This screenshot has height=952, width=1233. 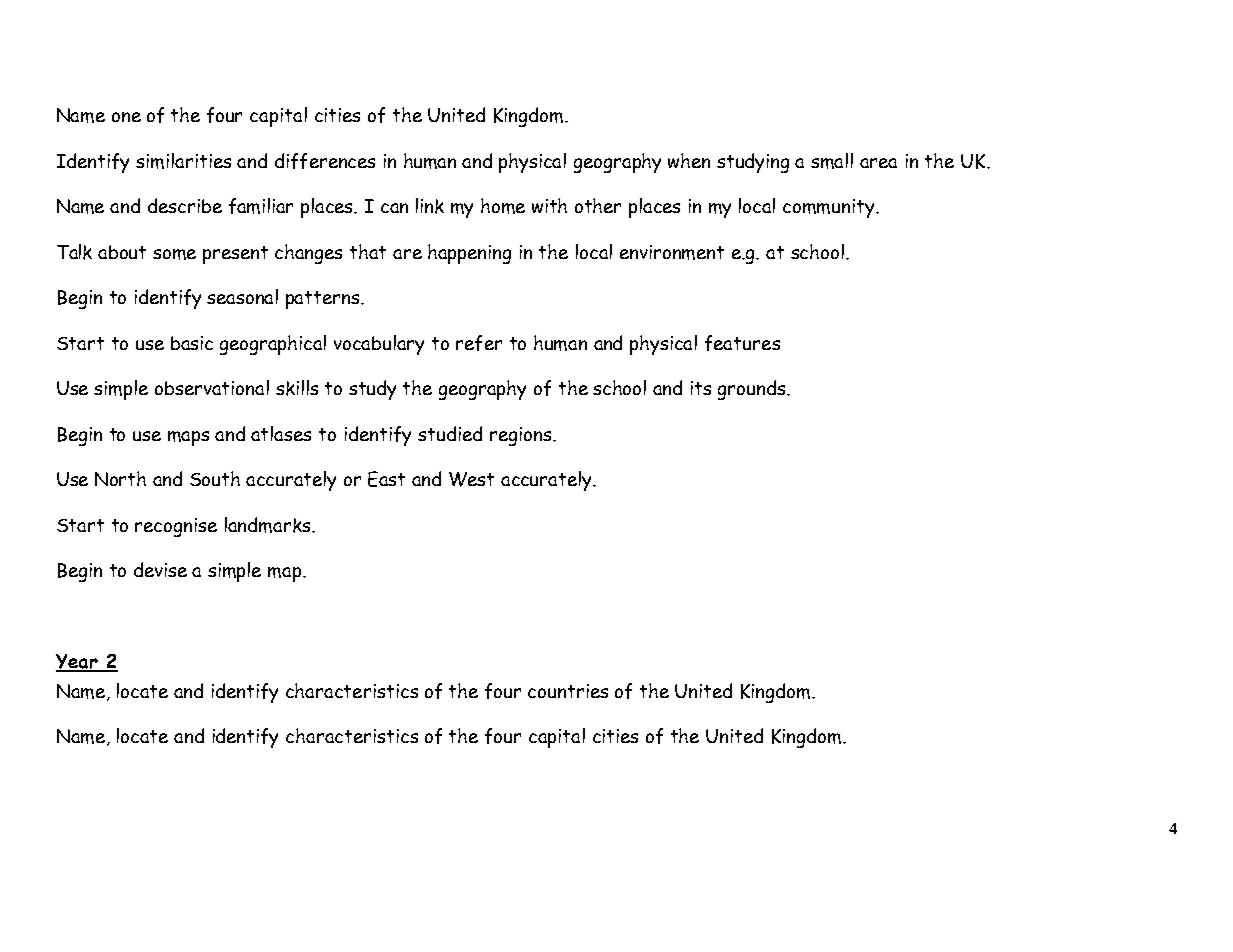 What do you see at coordinates (568, 691) in the screenshot?
I see `countries` at bounding box center [568, 691].
